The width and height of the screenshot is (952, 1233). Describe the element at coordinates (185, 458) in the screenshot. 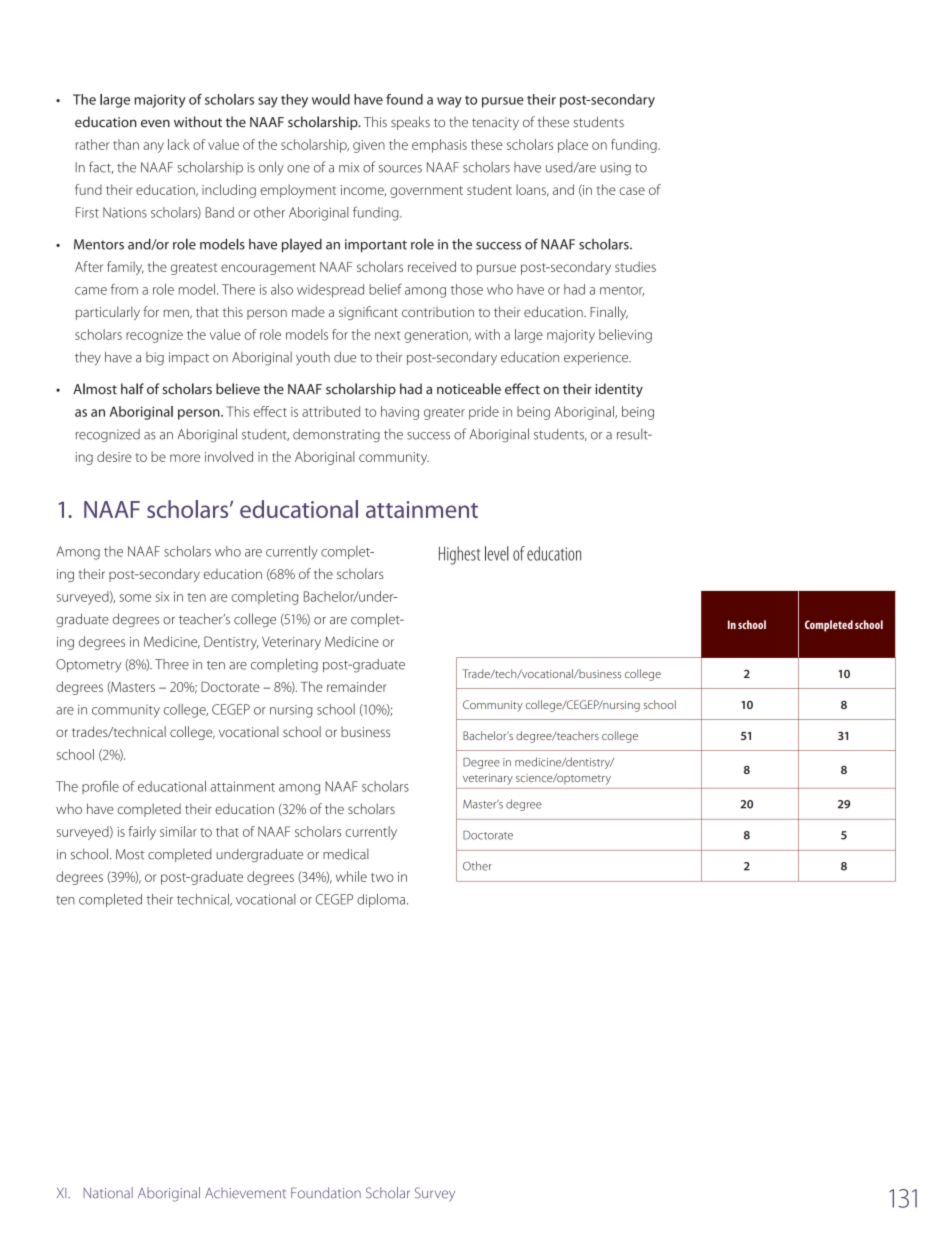

I see `more` at that location.
